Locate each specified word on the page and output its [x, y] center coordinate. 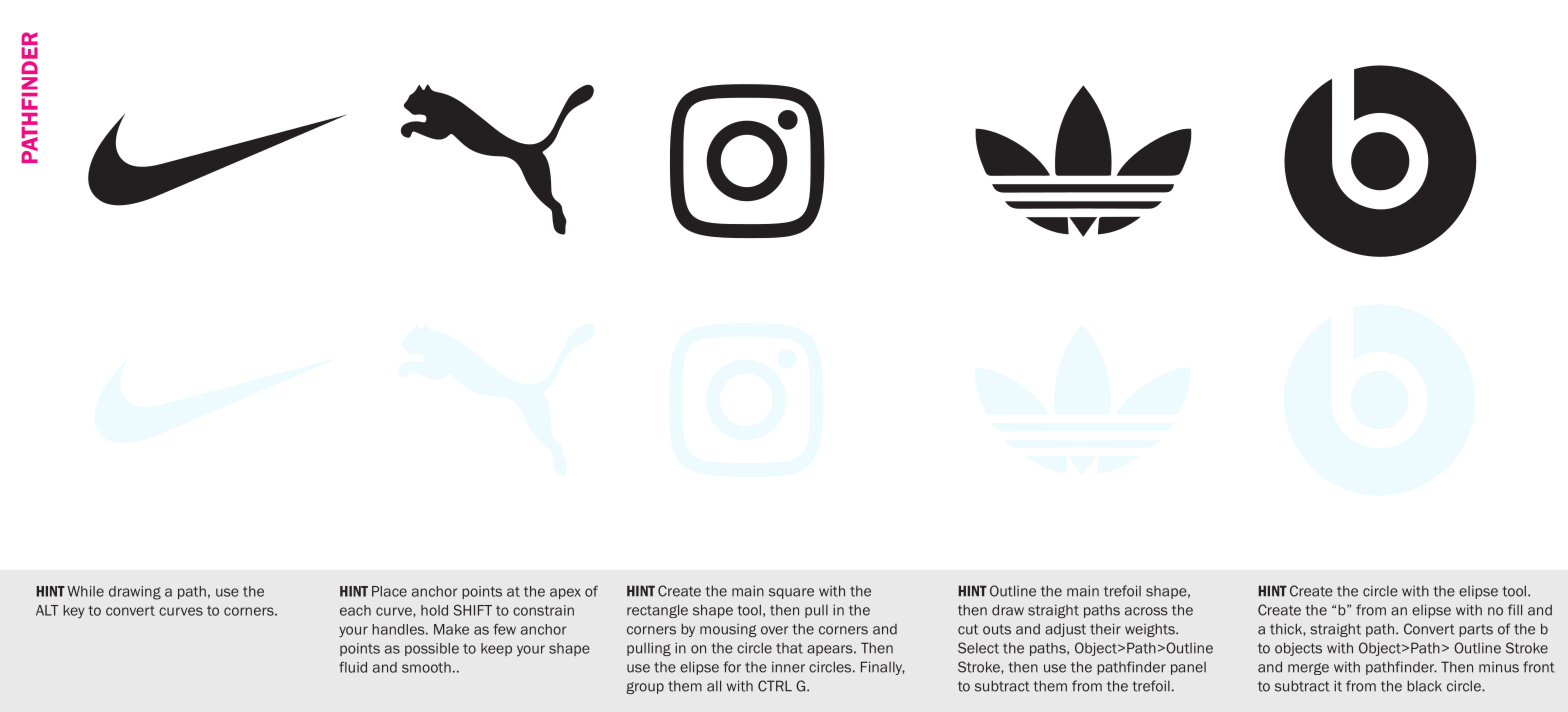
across [1146, 611]
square [791, 593]
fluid [353, 667]
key [74, 612]
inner [788, 667]
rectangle [657, 611]
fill [1515, 610]
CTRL [775, 686]
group [645, 688]
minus [1499, 667]
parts [1476, 630]
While [85, 591]
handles [399, 629]
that [789, 648]
